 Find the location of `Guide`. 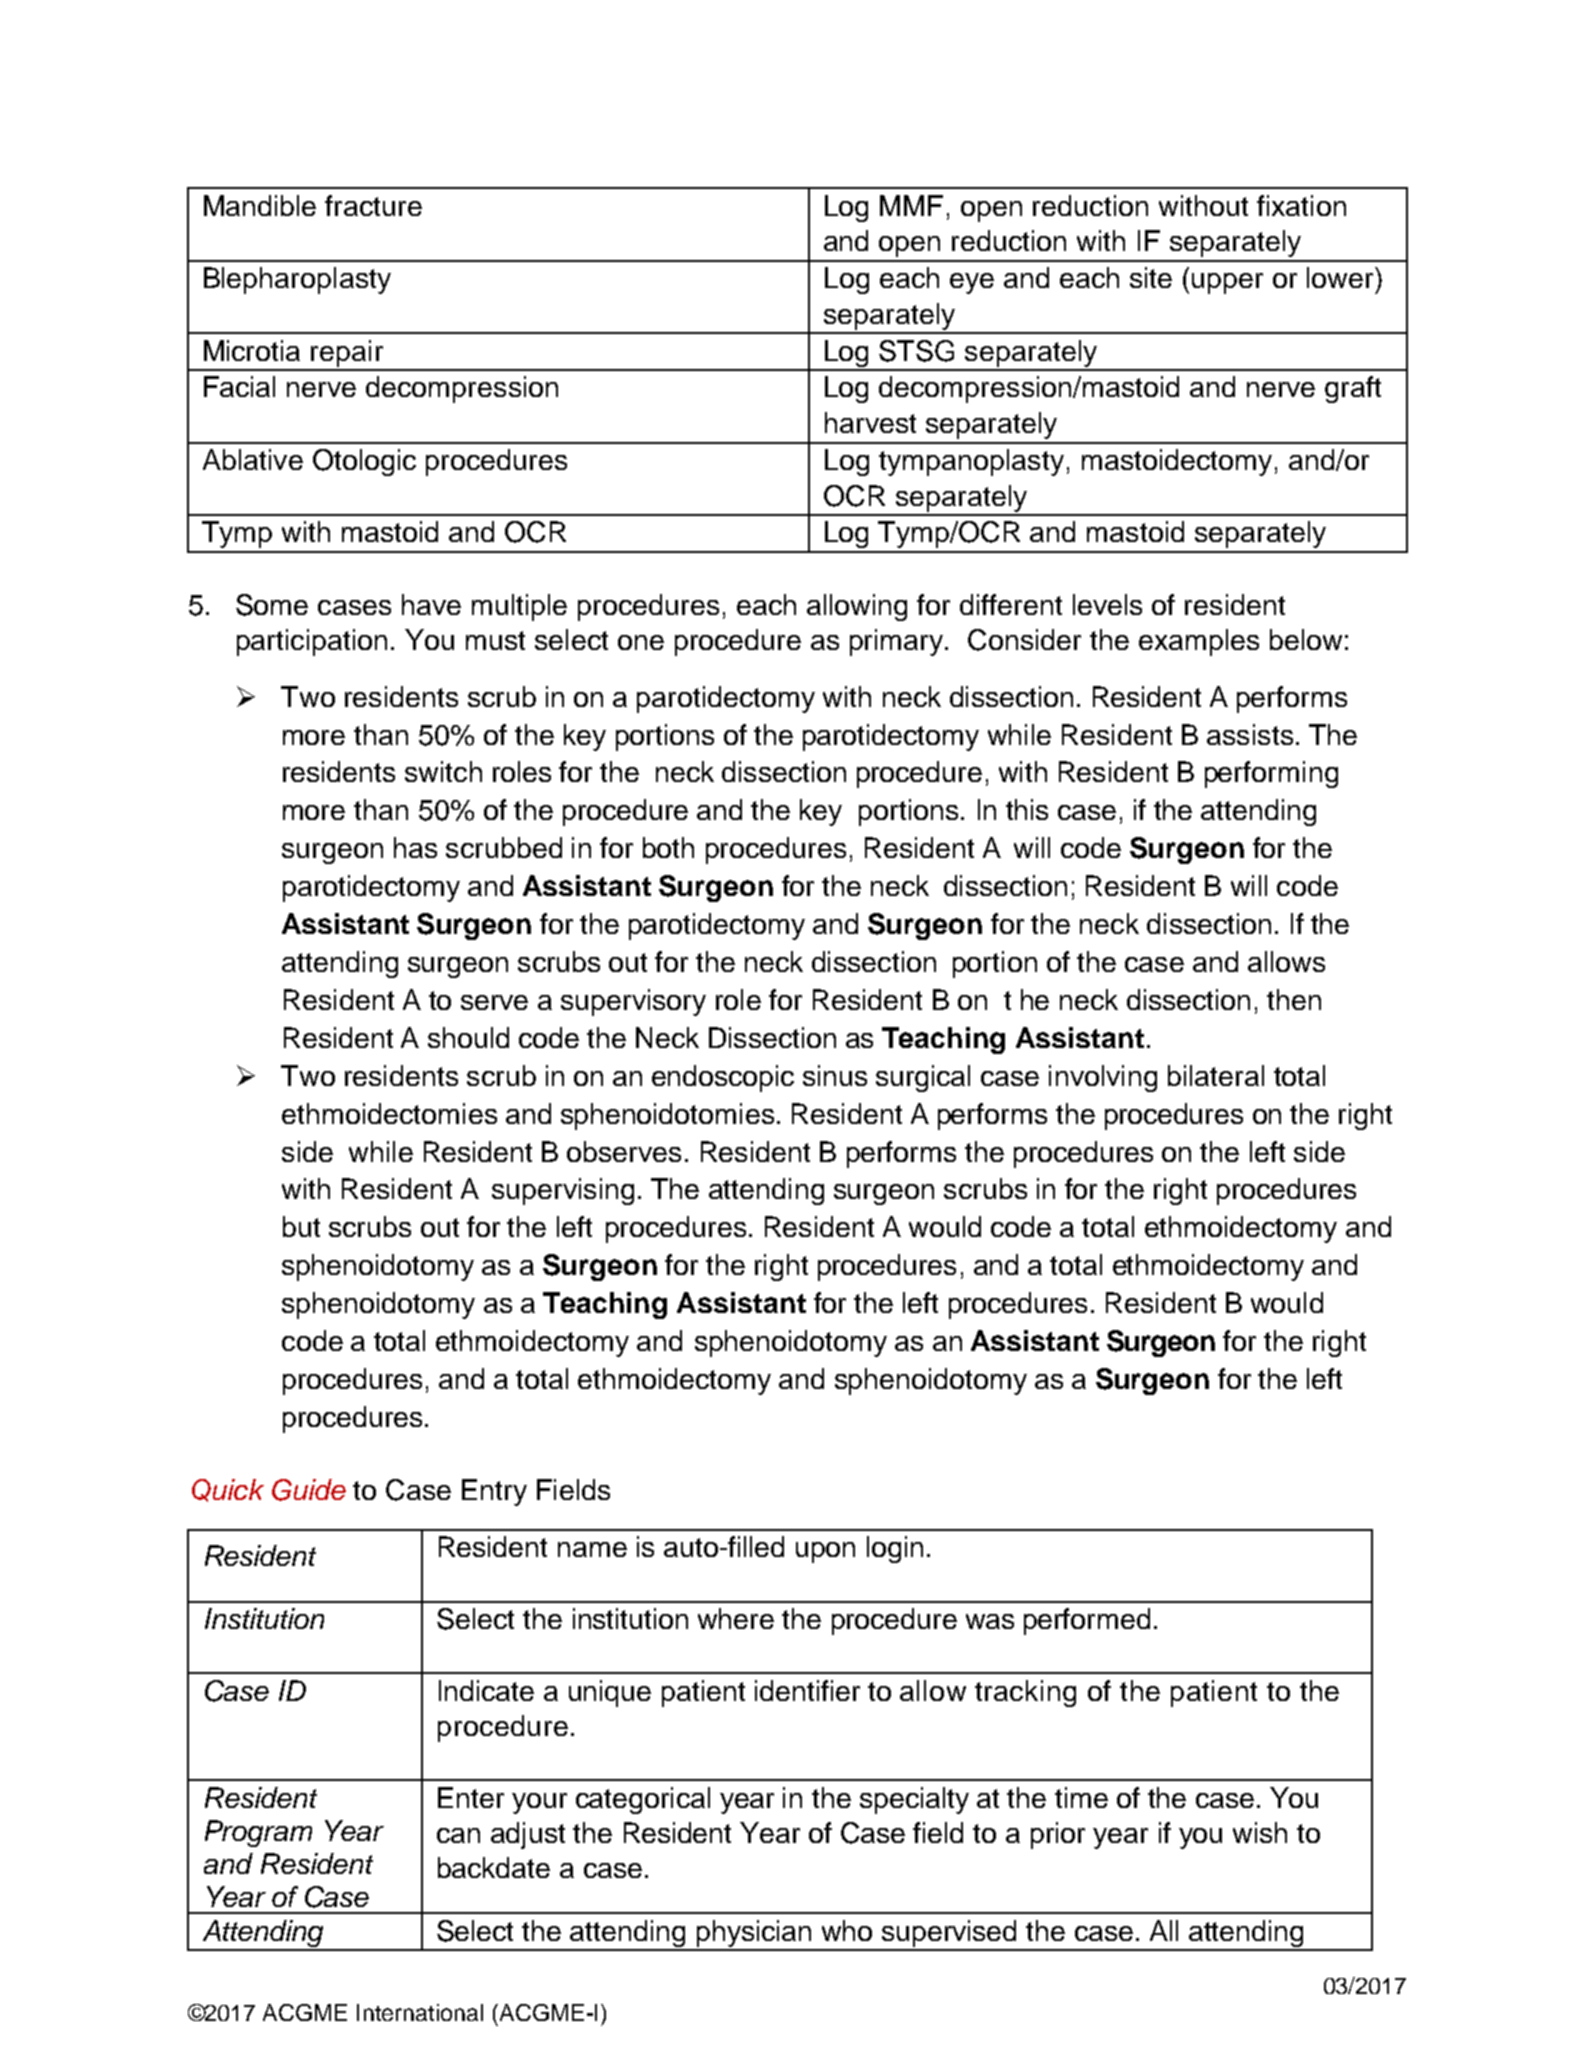

Guide is located at coordinates (309, 1490).
